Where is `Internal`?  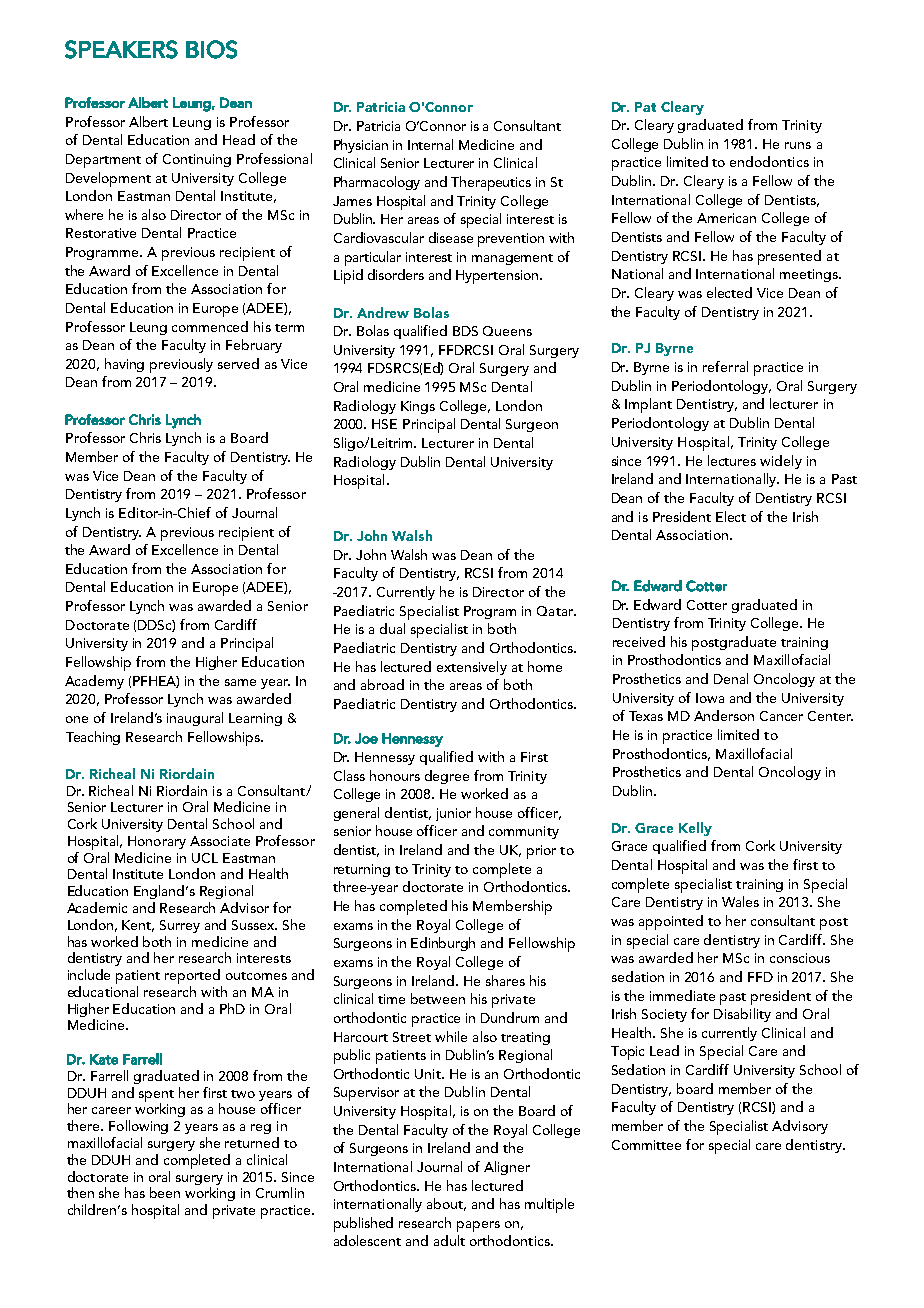
Internal is located at coordinates (430, 144).
